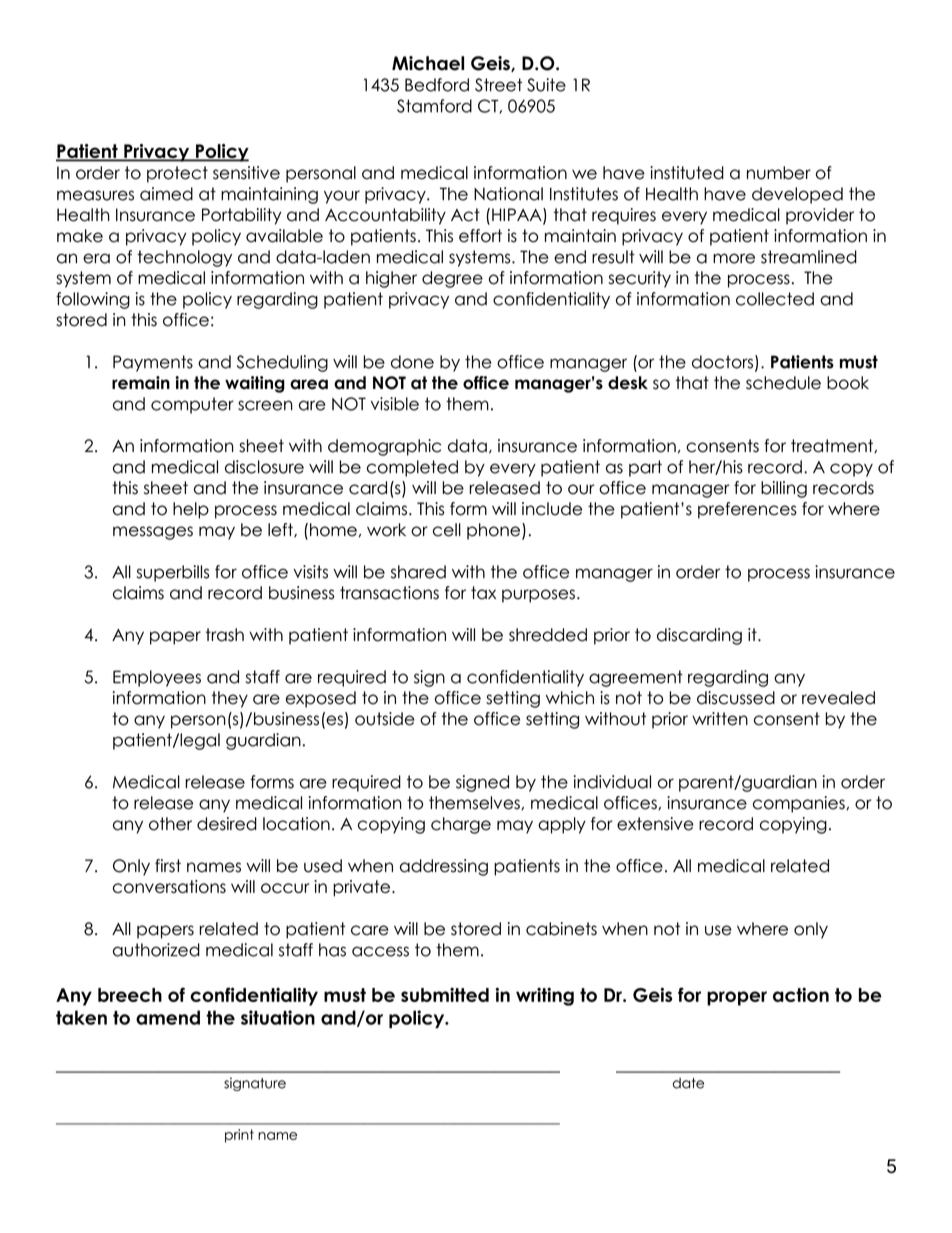 This screenshot has height=1233, width=952. I want to click on Bedford, so click(437, 85).
